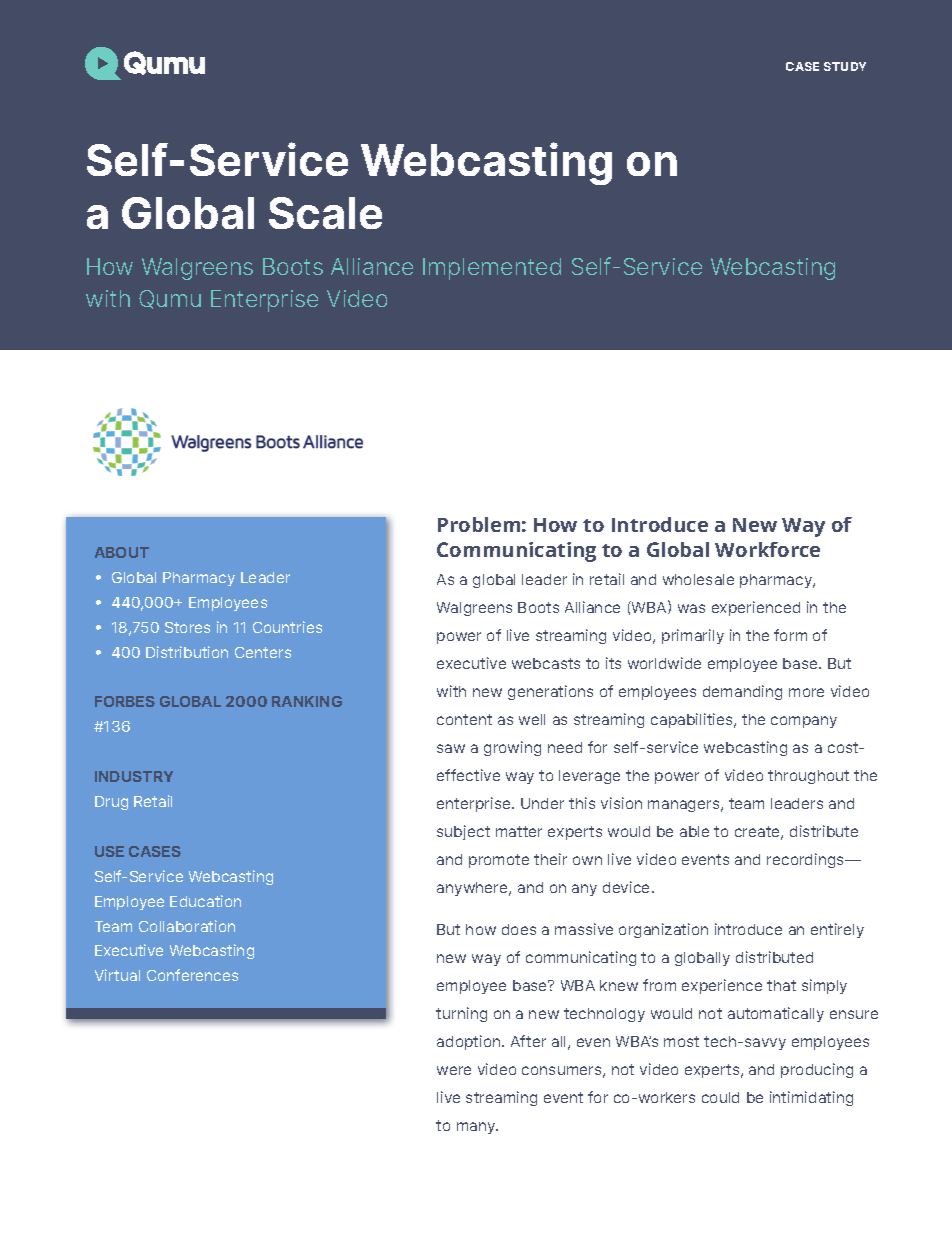 The image size is (952, 1233). I want to click on content, so click(464, 719).
